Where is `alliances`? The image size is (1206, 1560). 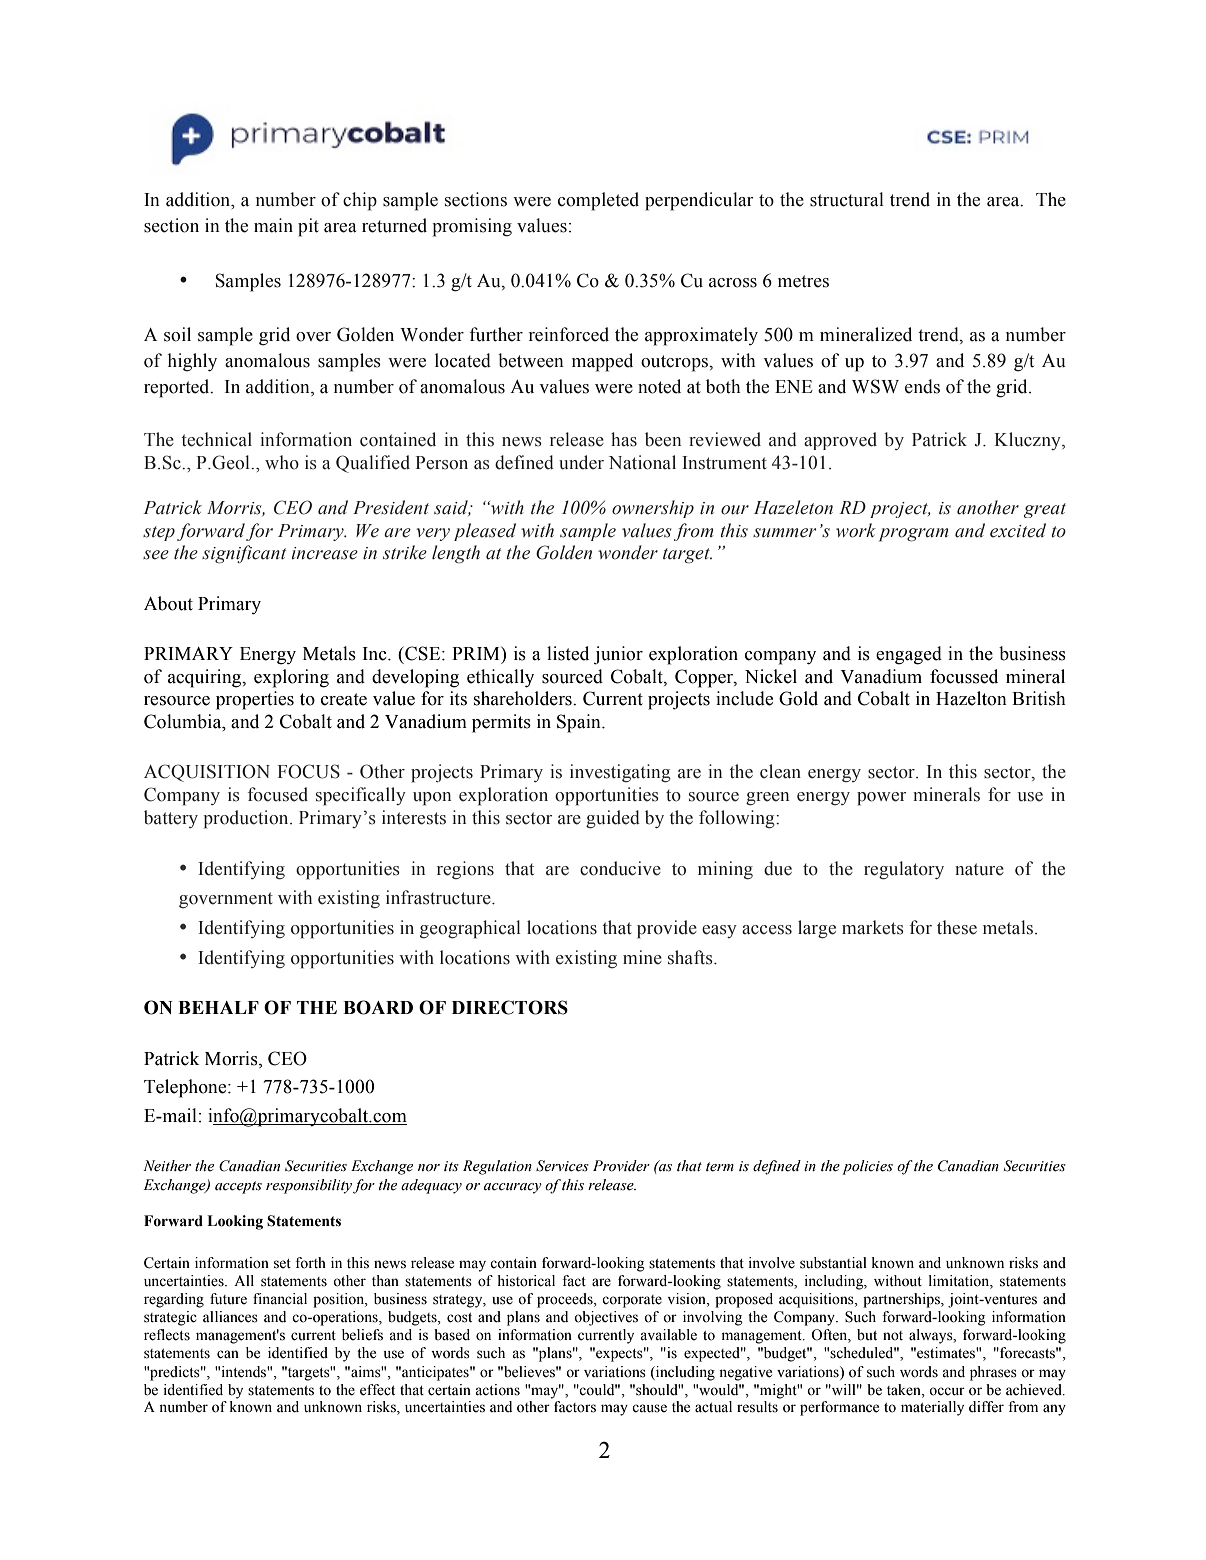 alliances is located at coordinates (230, 1317).
